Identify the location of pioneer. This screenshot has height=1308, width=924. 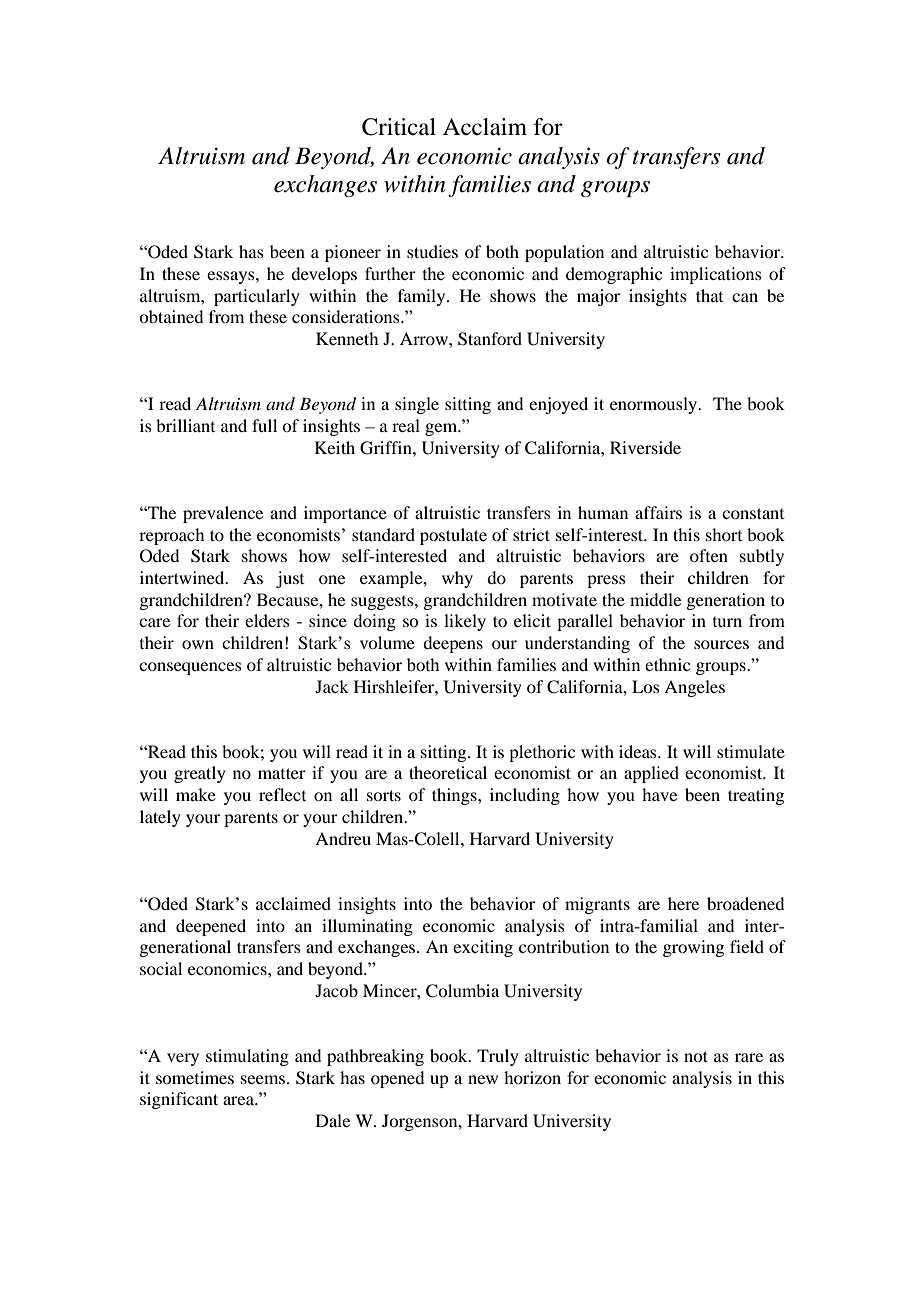
(353, 253).
